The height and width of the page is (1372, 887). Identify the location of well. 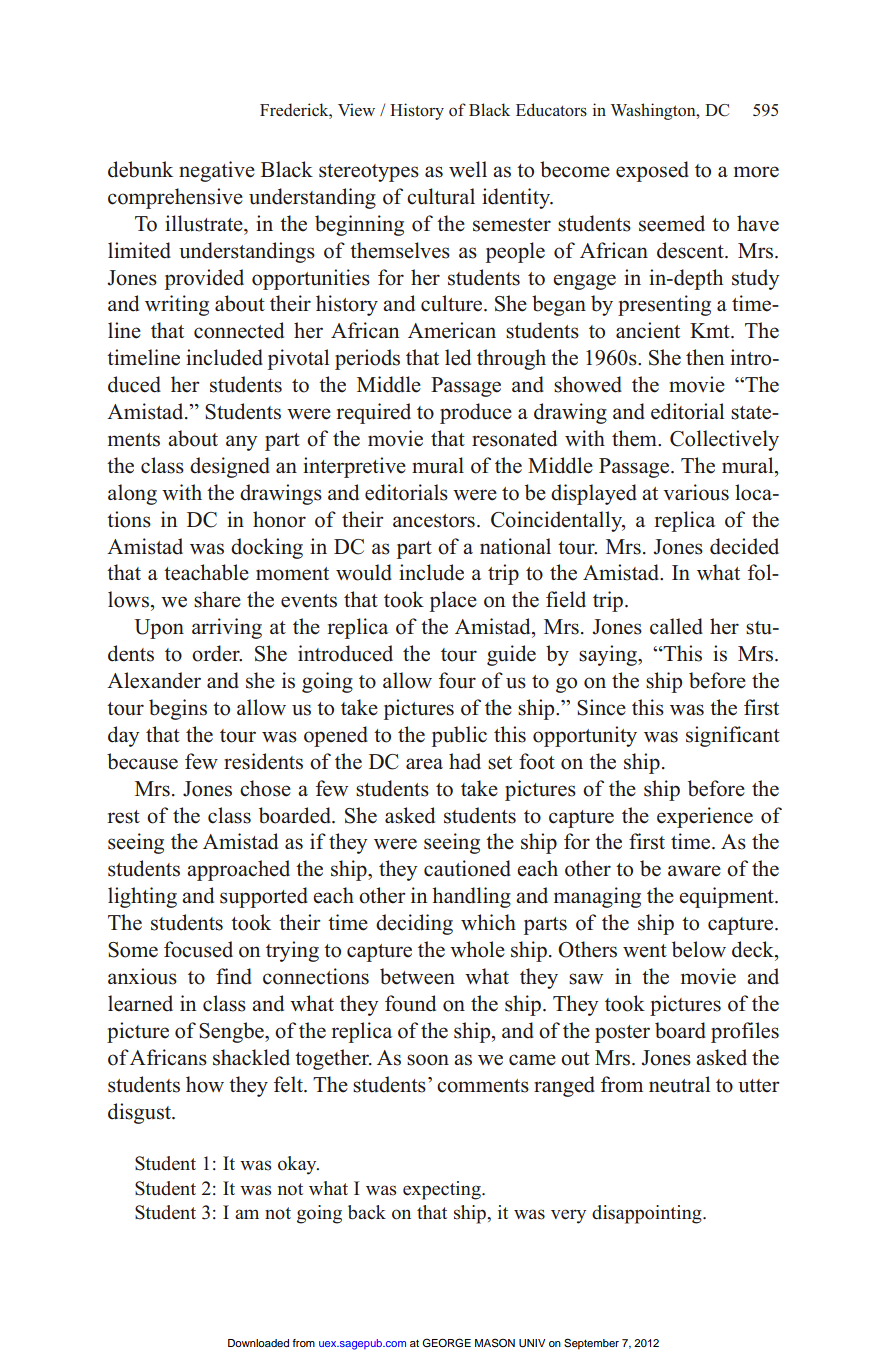
(468, 169).
